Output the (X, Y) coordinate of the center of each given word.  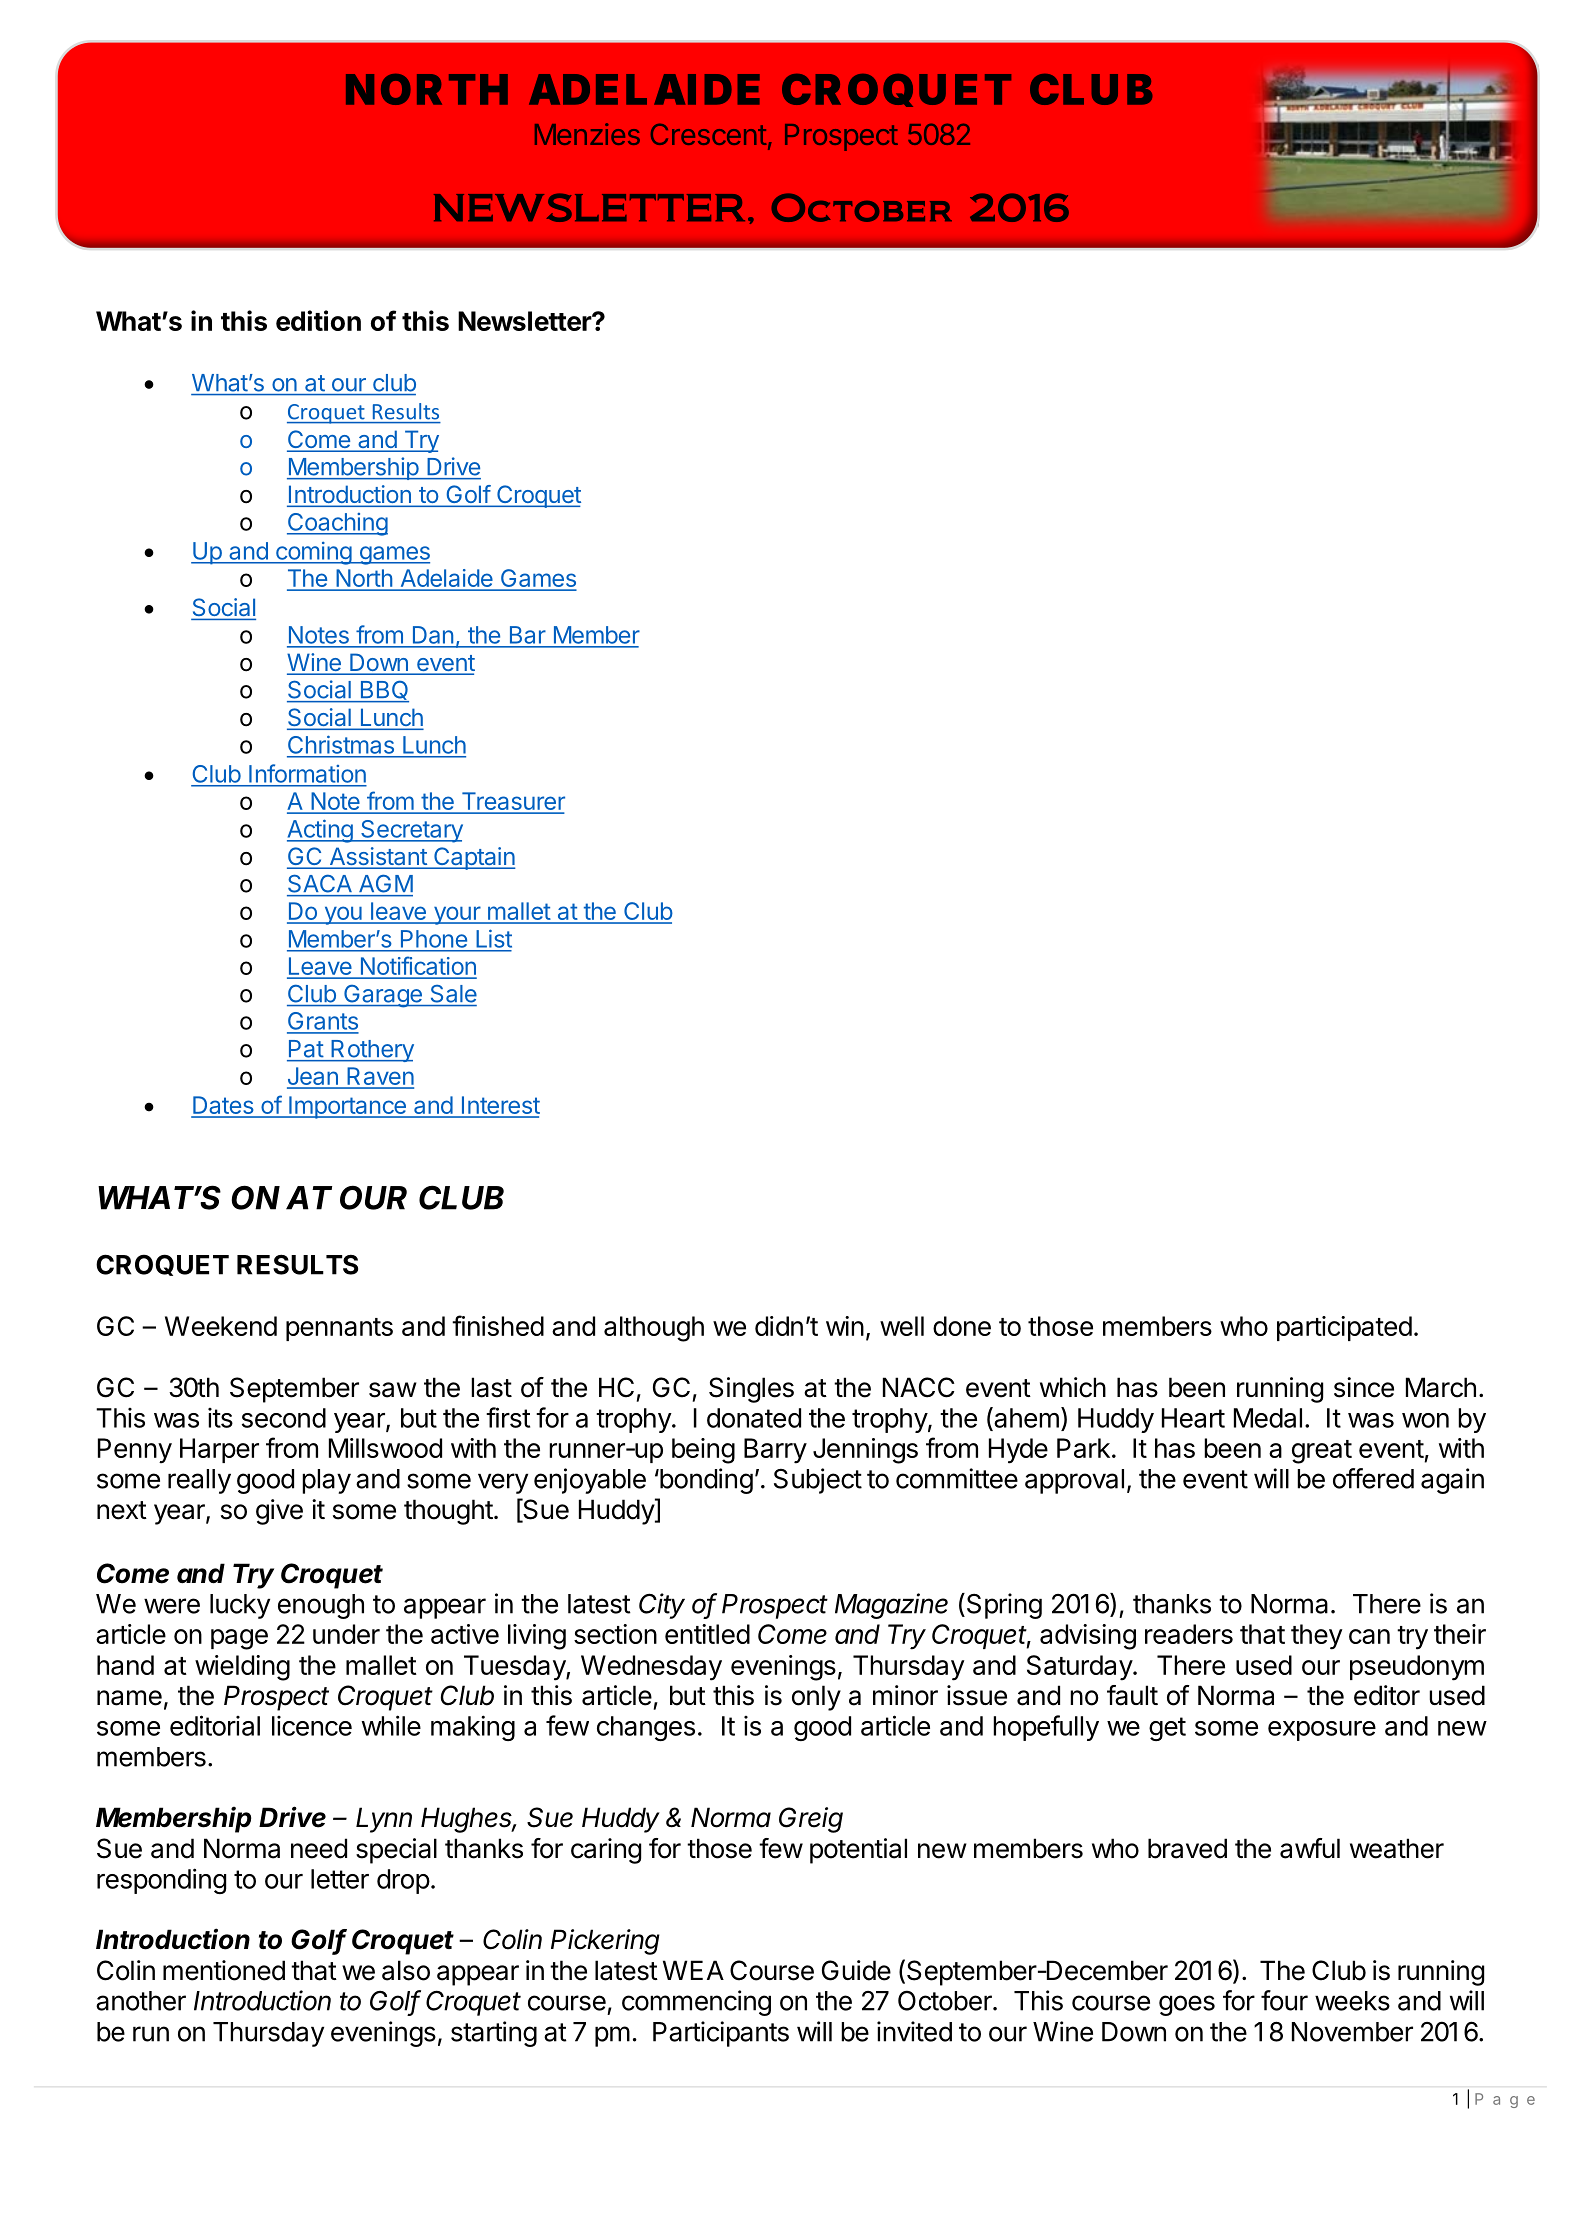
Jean (313, 1077)
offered (1373, 1478)
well (902, 1326)
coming (313, 553)
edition (318, 320)
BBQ (383, 691)
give (279, 1512)
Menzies (587, 134)
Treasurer (512, 802)
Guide (856, 1970)
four (1284, 2000)
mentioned (224, 1970)
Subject (818, 1481)
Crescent (709, 134)
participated (1344, 1328)
